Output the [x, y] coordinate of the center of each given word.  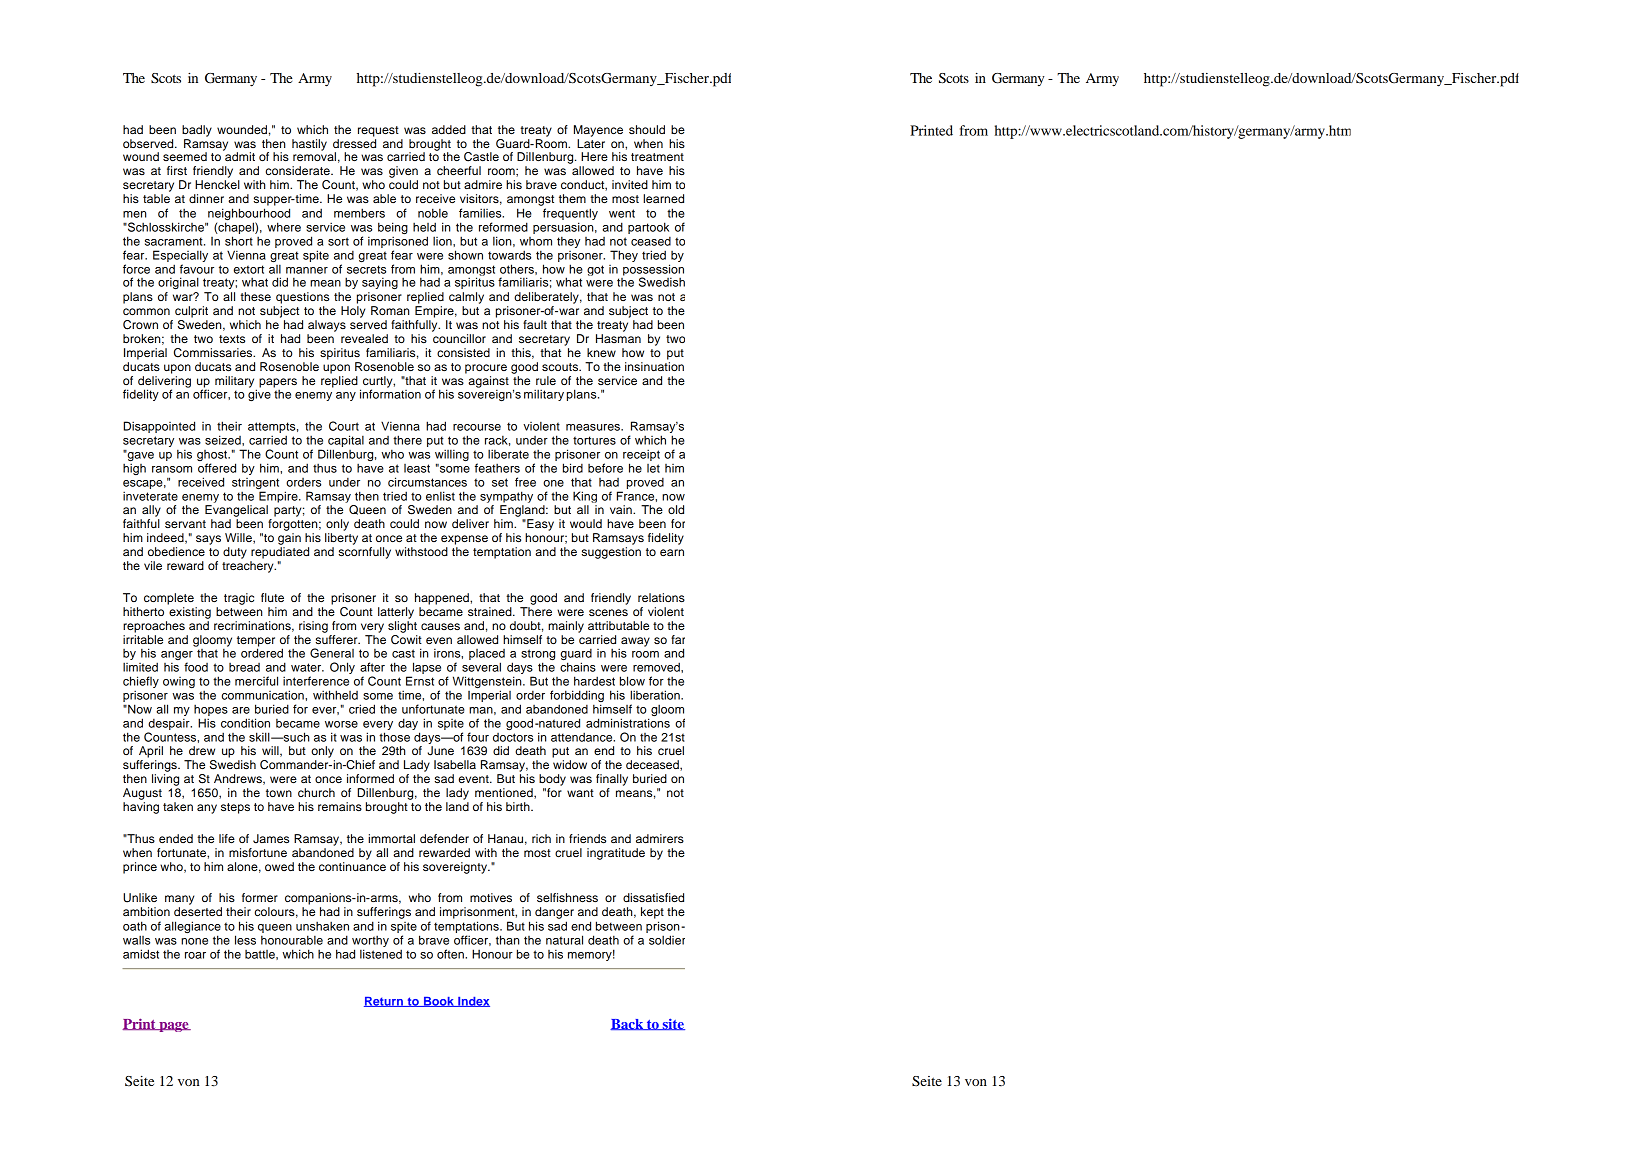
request [378, 131]
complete [169, 599]
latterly [396, 613]
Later [591, 143]
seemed [185, 156]
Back [628, 1024]
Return [384, 1002]
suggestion [611, 553]
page [174, 1027]
